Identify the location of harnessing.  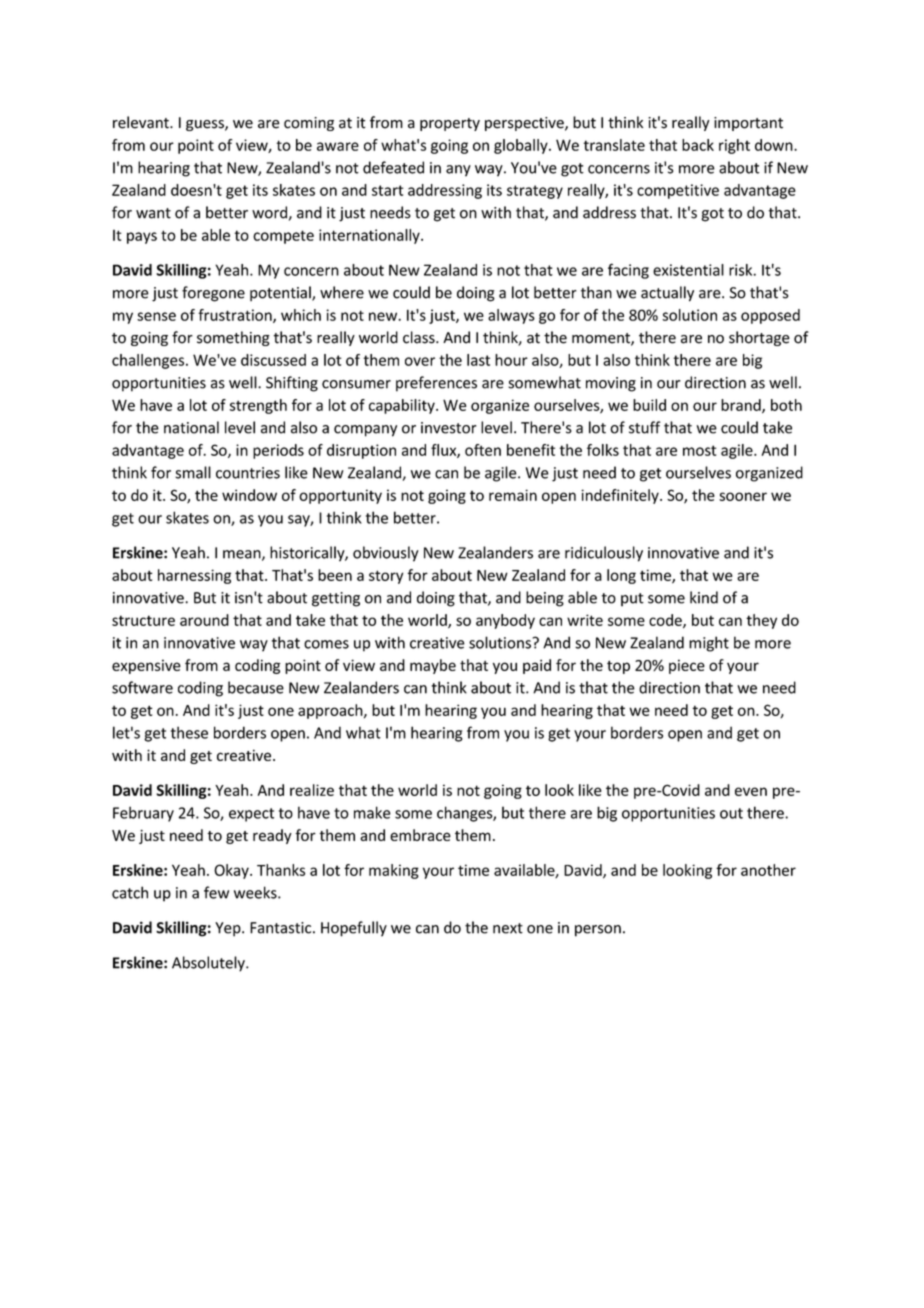
(194, 576).
